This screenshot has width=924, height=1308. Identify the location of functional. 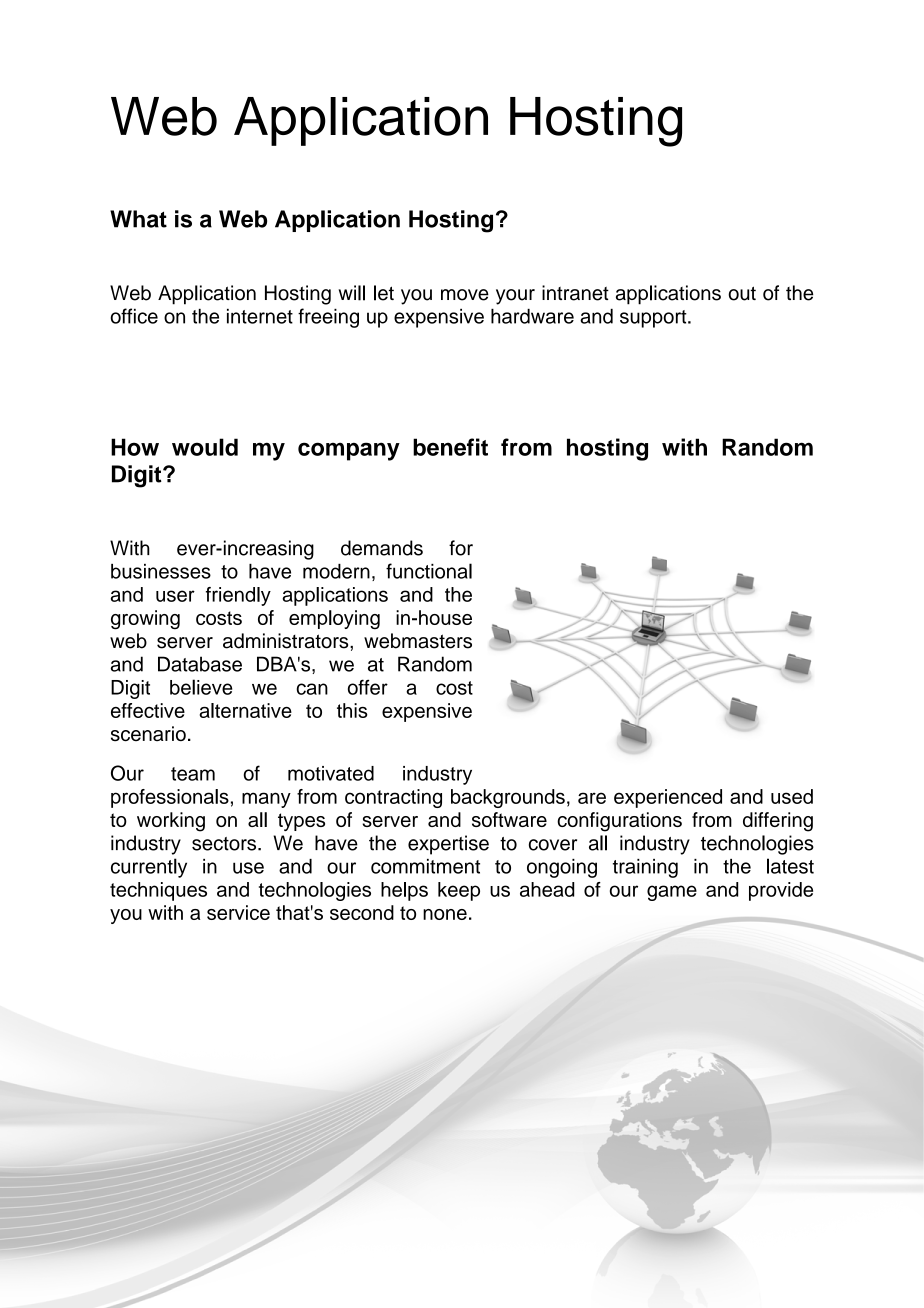
(429, 571).
